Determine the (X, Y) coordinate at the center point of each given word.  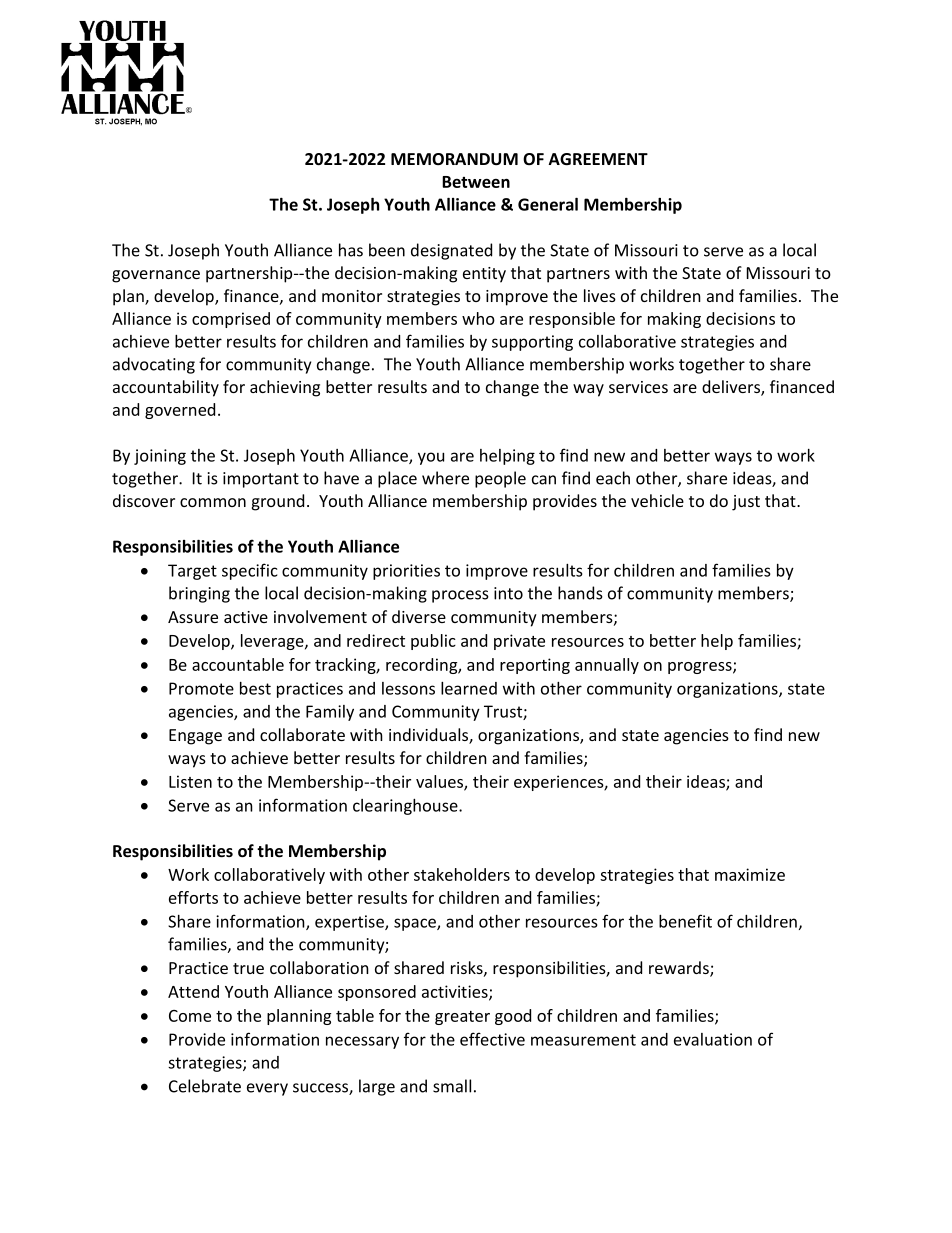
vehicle (657, 500)
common (213, 502)
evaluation (713, 1039)
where (445, 478)
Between (476, 182)
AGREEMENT (598, 159)
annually (607, 666)
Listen (190, 781)
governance (156, 276)
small (452, 1086)
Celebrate (205, 1086)
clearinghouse (406, 807)
